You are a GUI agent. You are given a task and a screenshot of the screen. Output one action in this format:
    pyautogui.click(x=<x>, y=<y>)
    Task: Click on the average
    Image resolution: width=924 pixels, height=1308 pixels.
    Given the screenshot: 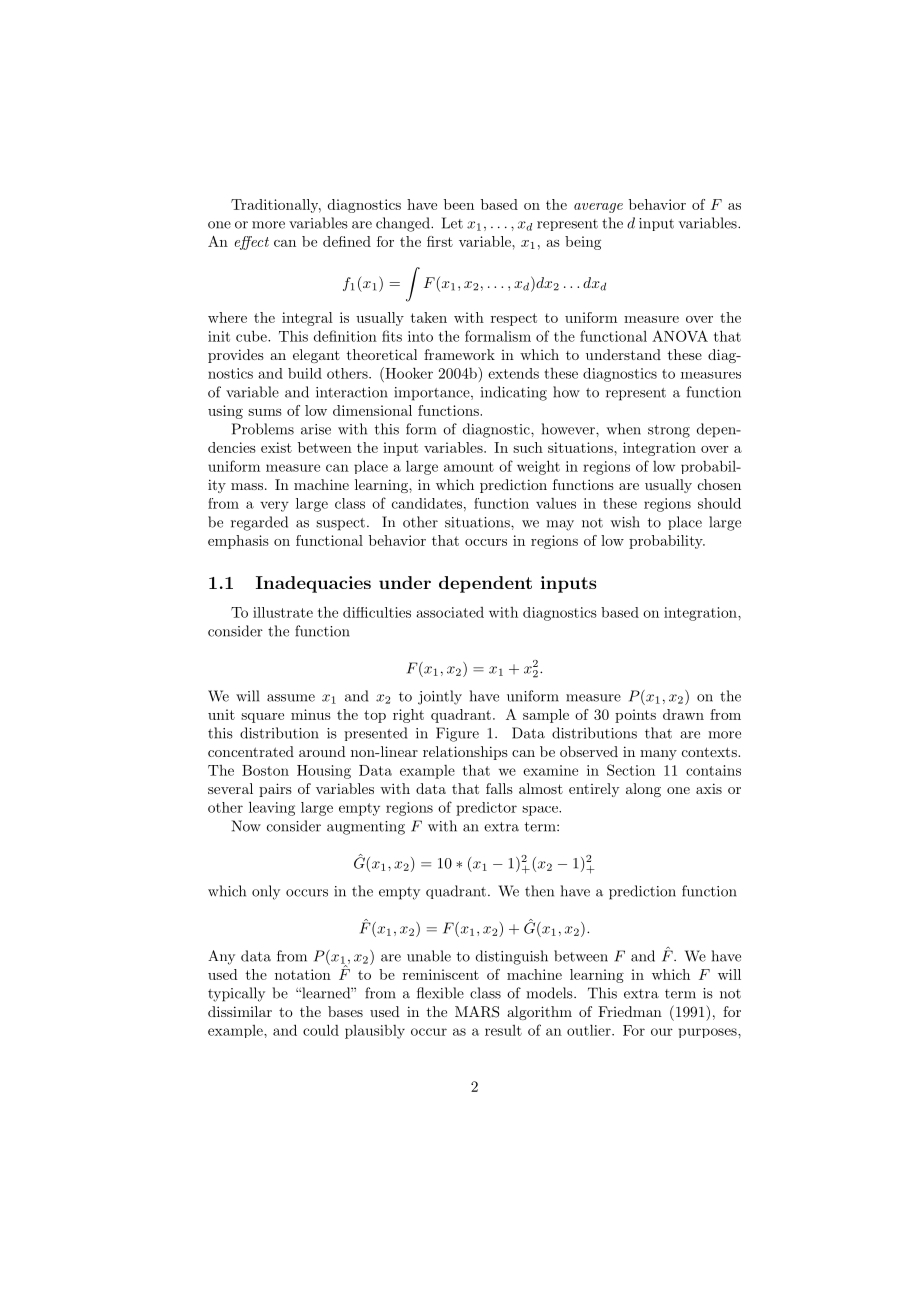 What is the action you would take?
    pyautogui.click(x=598, y=208)
